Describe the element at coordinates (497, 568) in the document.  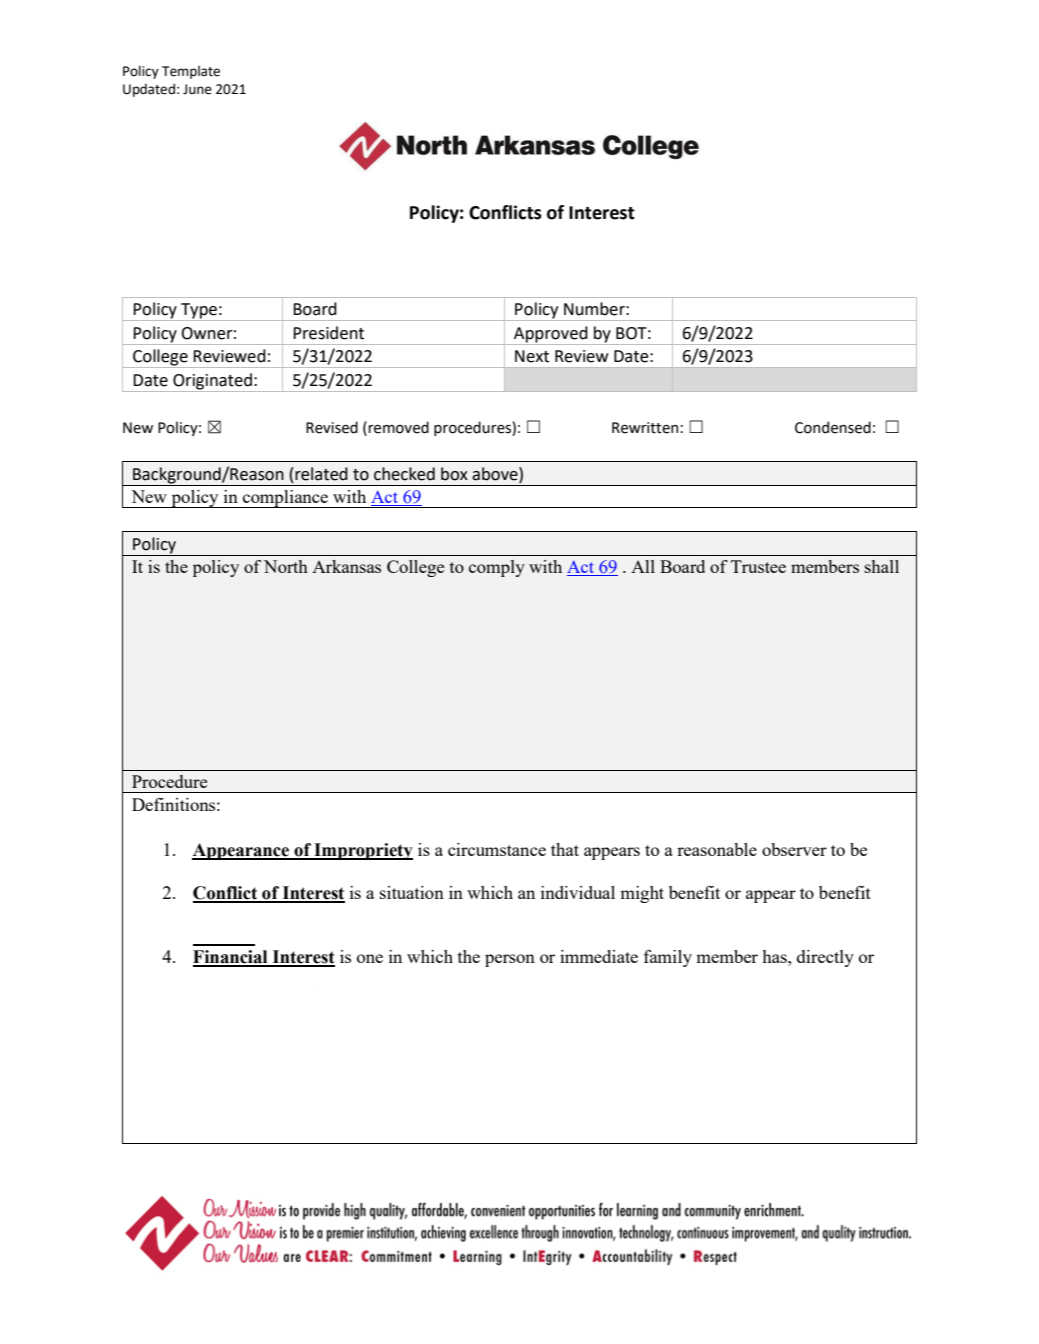
I see `comply` at that location.
